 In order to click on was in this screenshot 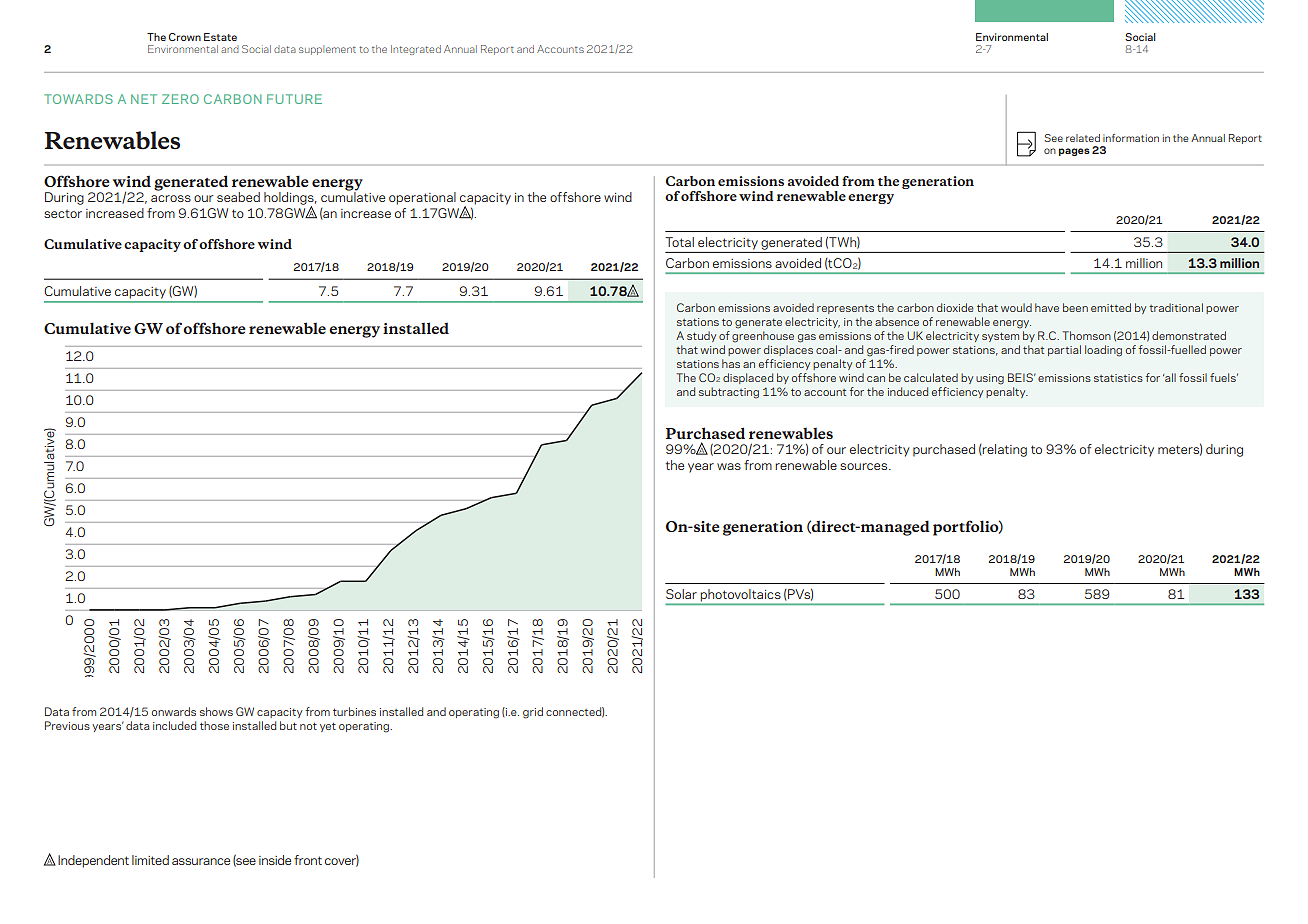, I will do `click(729, 466)`.
